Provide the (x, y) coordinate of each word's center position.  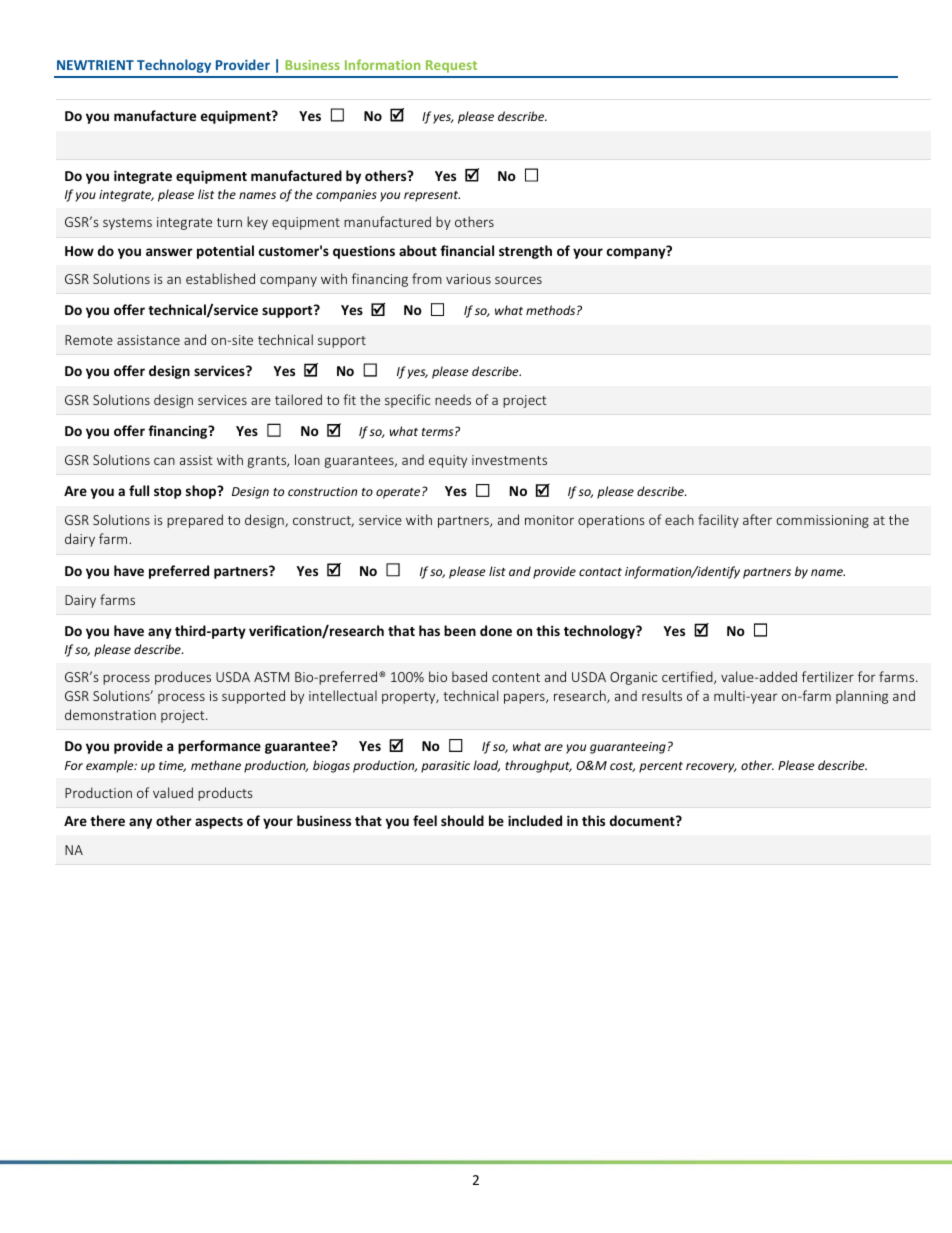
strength (525, 252)
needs (453, 399)
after (757, 519)
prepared (195, 521)
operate (399, 493)
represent (432, 196)
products (225, 794)
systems (127, 224)
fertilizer (828, 676)
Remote (89, 340)
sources (518, 280)
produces (183, 678)
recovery (711, 768)
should (462, 820)
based (469, 676)
